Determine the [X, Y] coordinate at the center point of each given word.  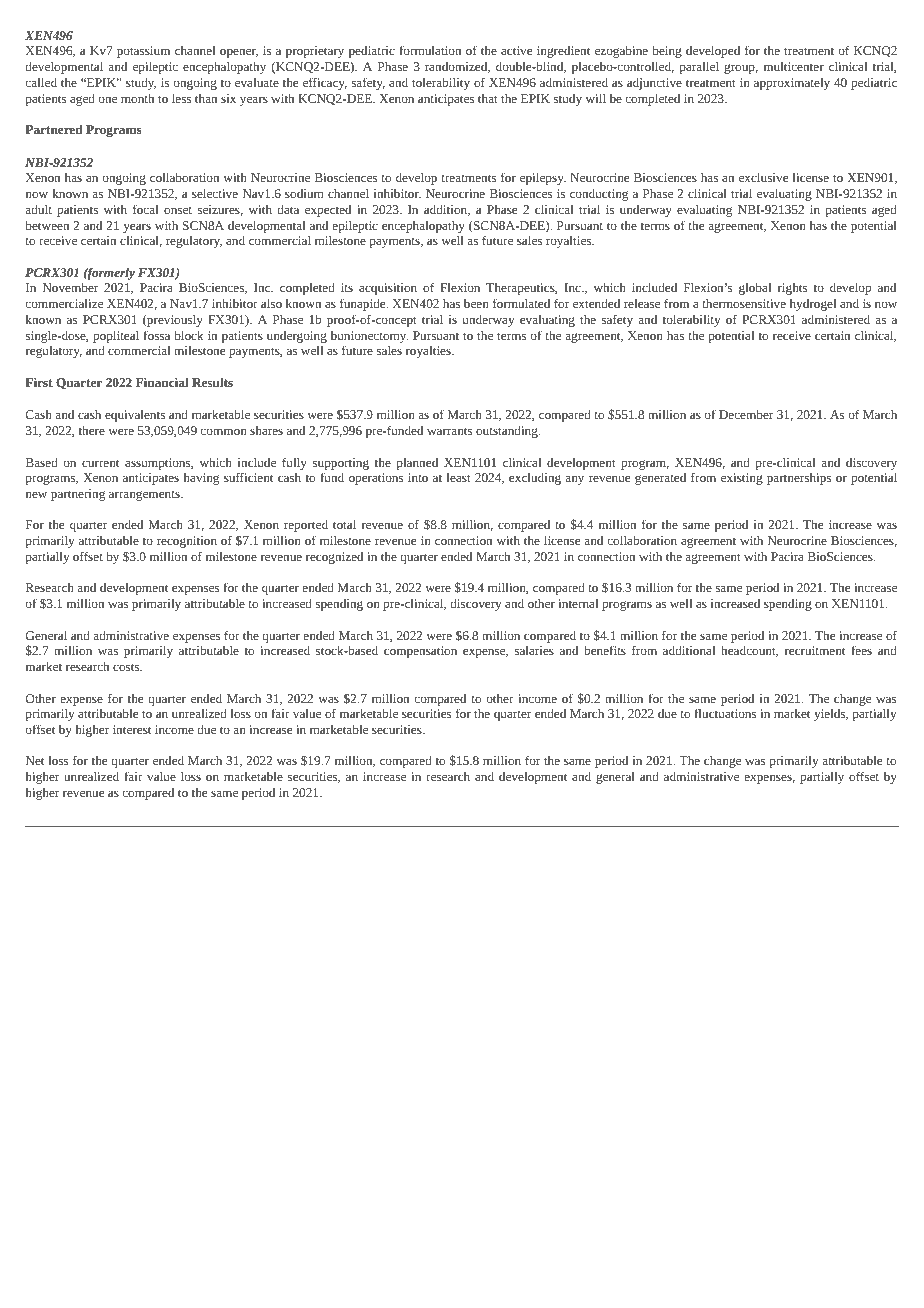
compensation [420, 652]
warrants [449, 431]
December [746, 414]
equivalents [135, 415]
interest [132, 729]
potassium [143, 52]
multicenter [794, 66]
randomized [457, 67]
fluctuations [725, 713]
